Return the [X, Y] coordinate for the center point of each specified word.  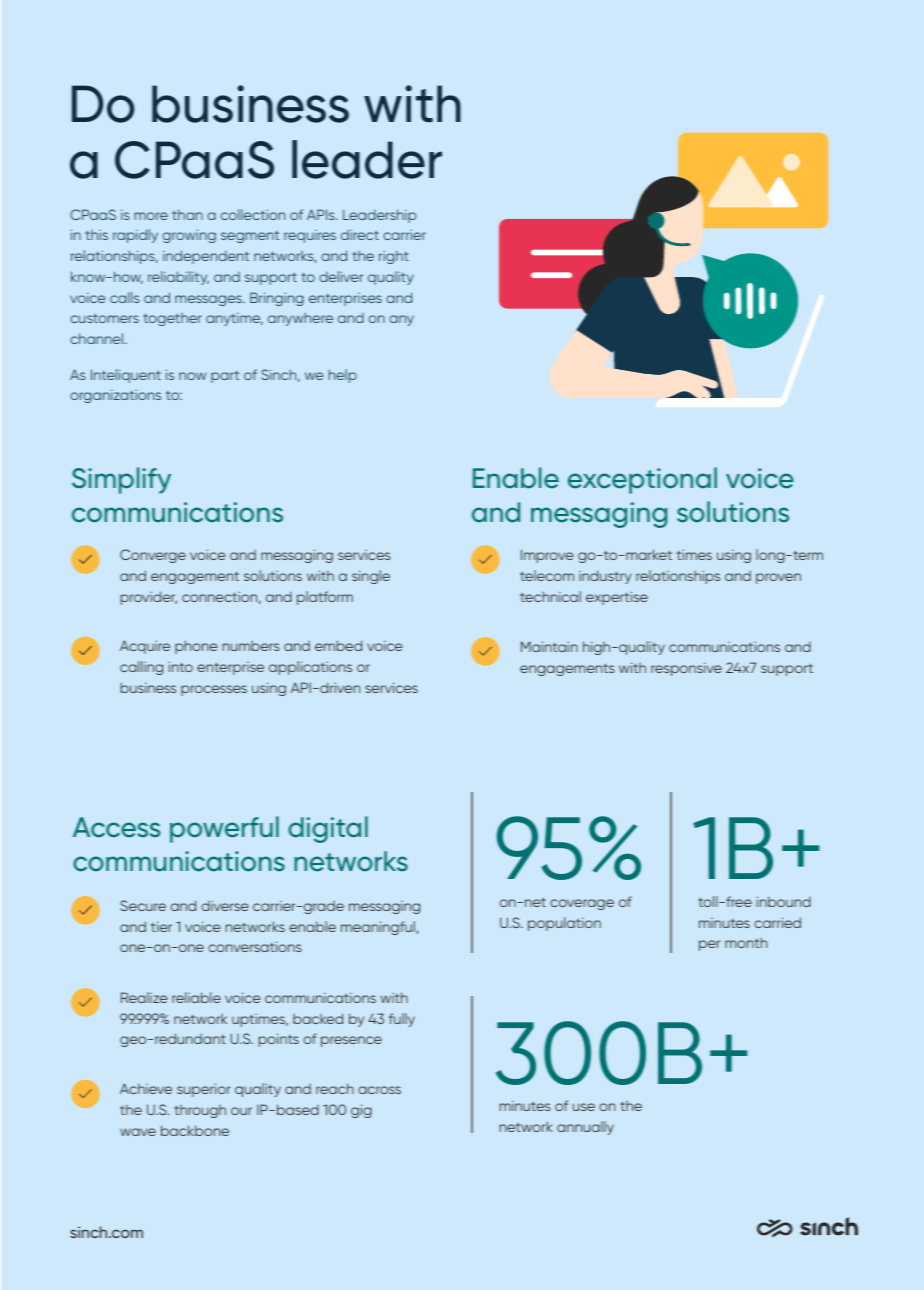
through [200, 1111]
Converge [153, 556]
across [379, 1090]
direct [360, 235]
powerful [224, 829]
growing [189, 236]
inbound [783, 901]
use [584, 1107]
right [394, 257]
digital [328, 829]
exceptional [642, 480]
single [371, 577]
